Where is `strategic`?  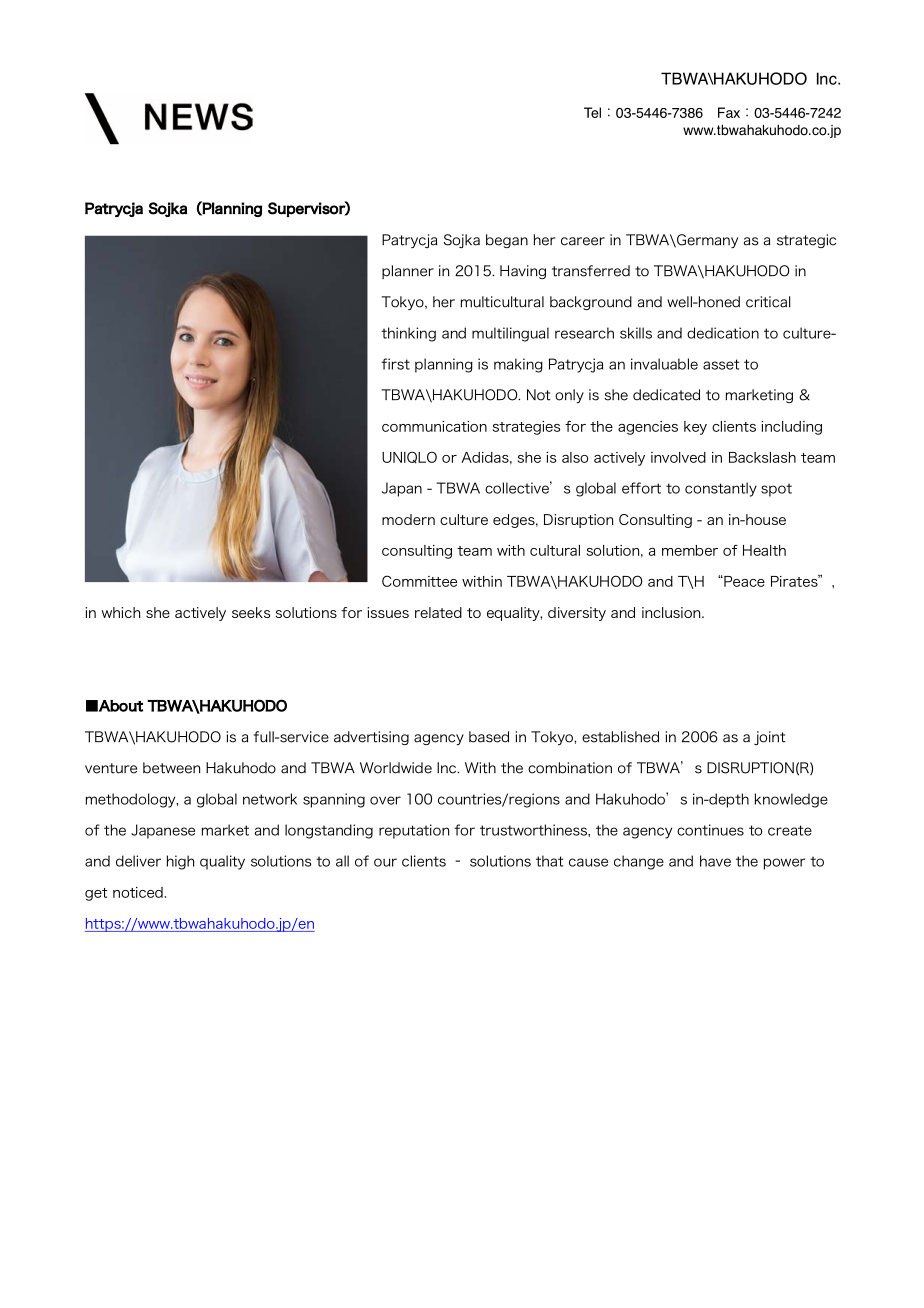
strategic is located at coordinates (806, 241).
